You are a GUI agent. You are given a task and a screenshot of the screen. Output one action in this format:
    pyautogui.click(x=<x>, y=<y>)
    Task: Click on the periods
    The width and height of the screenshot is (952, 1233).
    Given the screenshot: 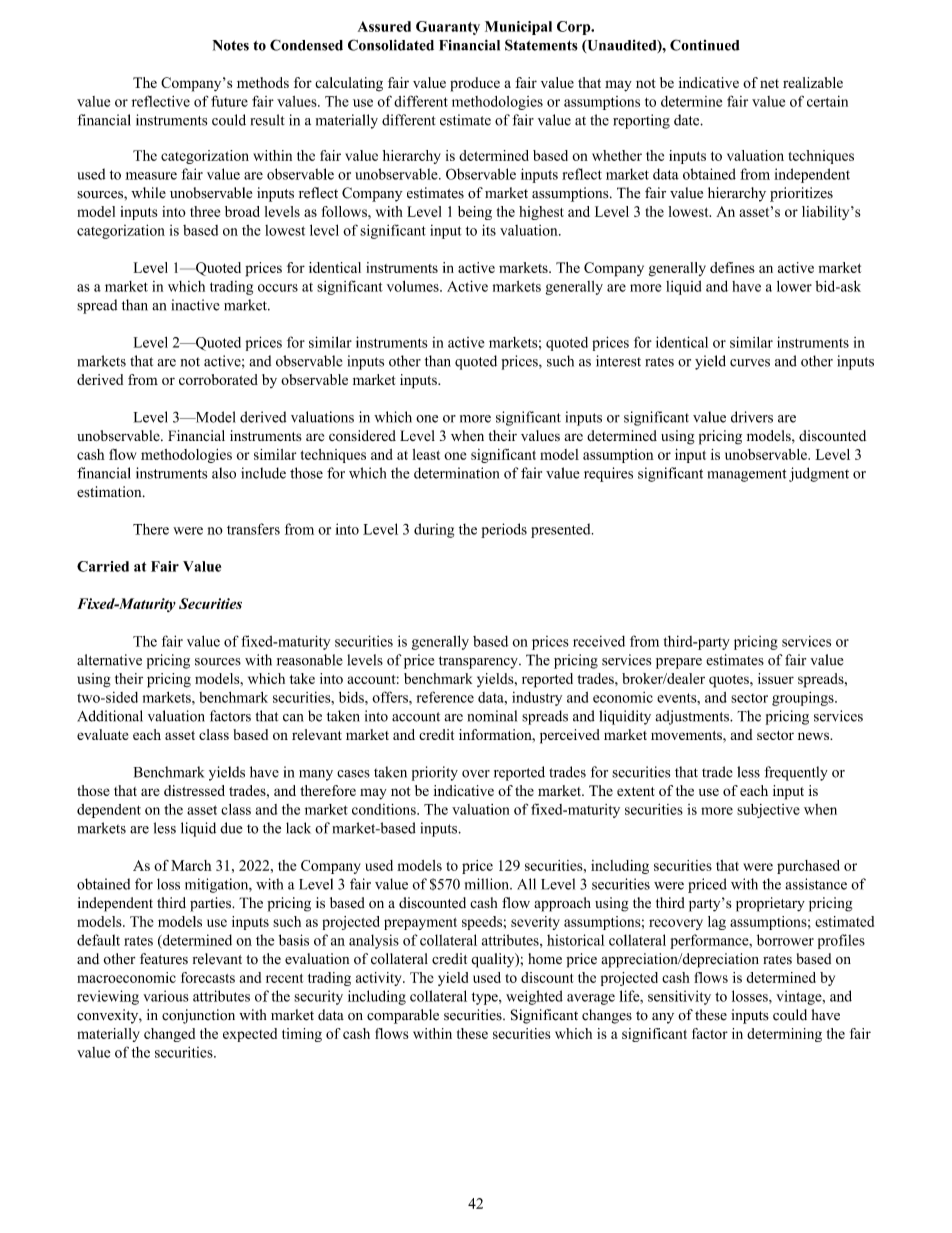 What is the action you would take?
    pyautogui.click(x=504, y=530)
